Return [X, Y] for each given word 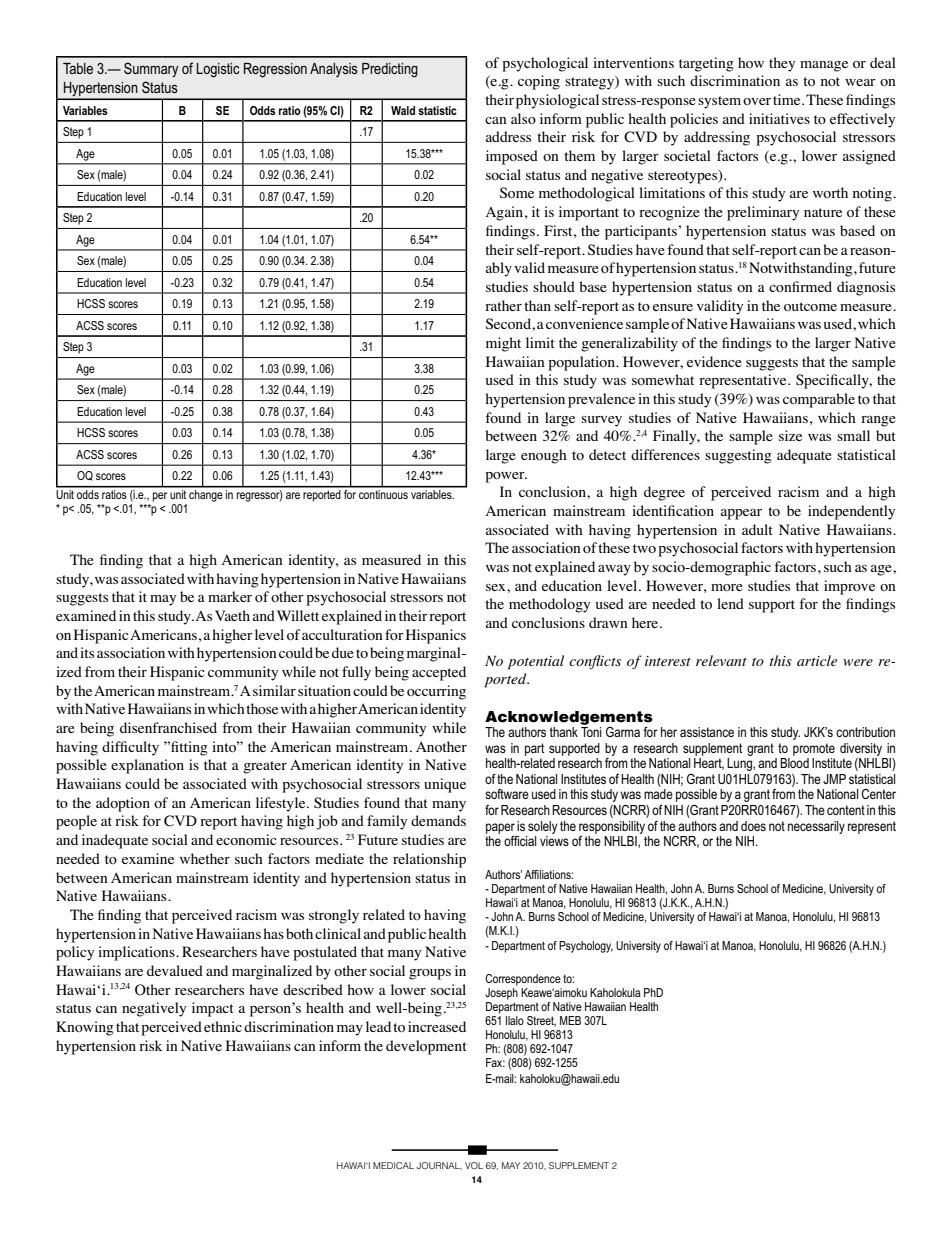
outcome [810, 306]
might [503, 344]
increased [437, 1026]
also [523, 118]
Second [509, 323]
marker [230, 596]
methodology [549, 605]
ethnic [223, 1026]
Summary [151, 69]
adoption [123, 804]
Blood [794, 763]
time [788, 99]
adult [757, 529]
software [507, 794]
